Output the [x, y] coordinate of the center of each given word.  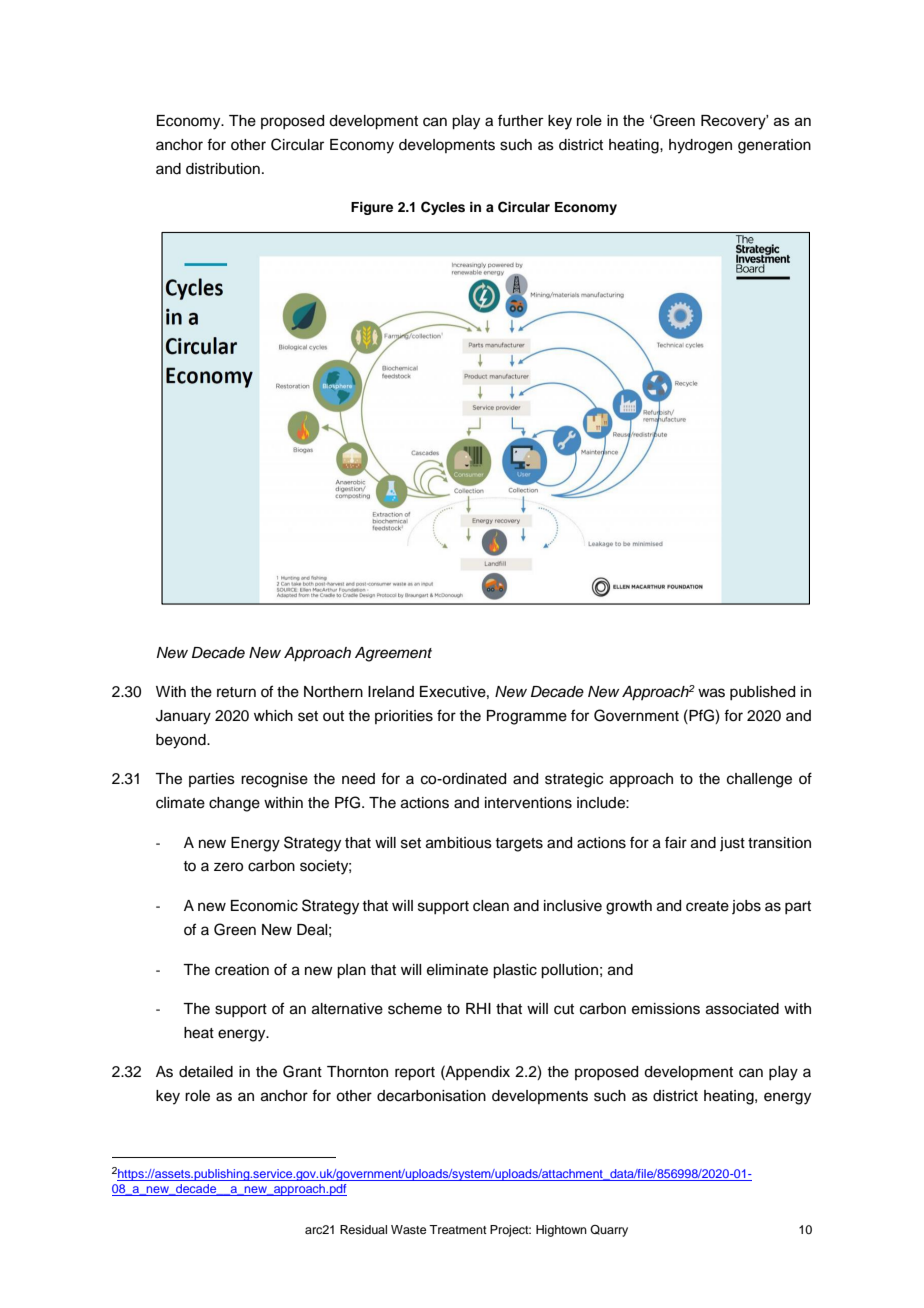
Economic [264, 906]
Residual [363, 1229]
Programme [527, 717]
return [236, 692]
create [707, 906]
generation [774, 146]
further [521, 120]
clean [491, 906]
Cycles [443, 208]
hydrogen [700, 146]
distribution [223, 169]
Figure [372, 208]
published [762, 693]
